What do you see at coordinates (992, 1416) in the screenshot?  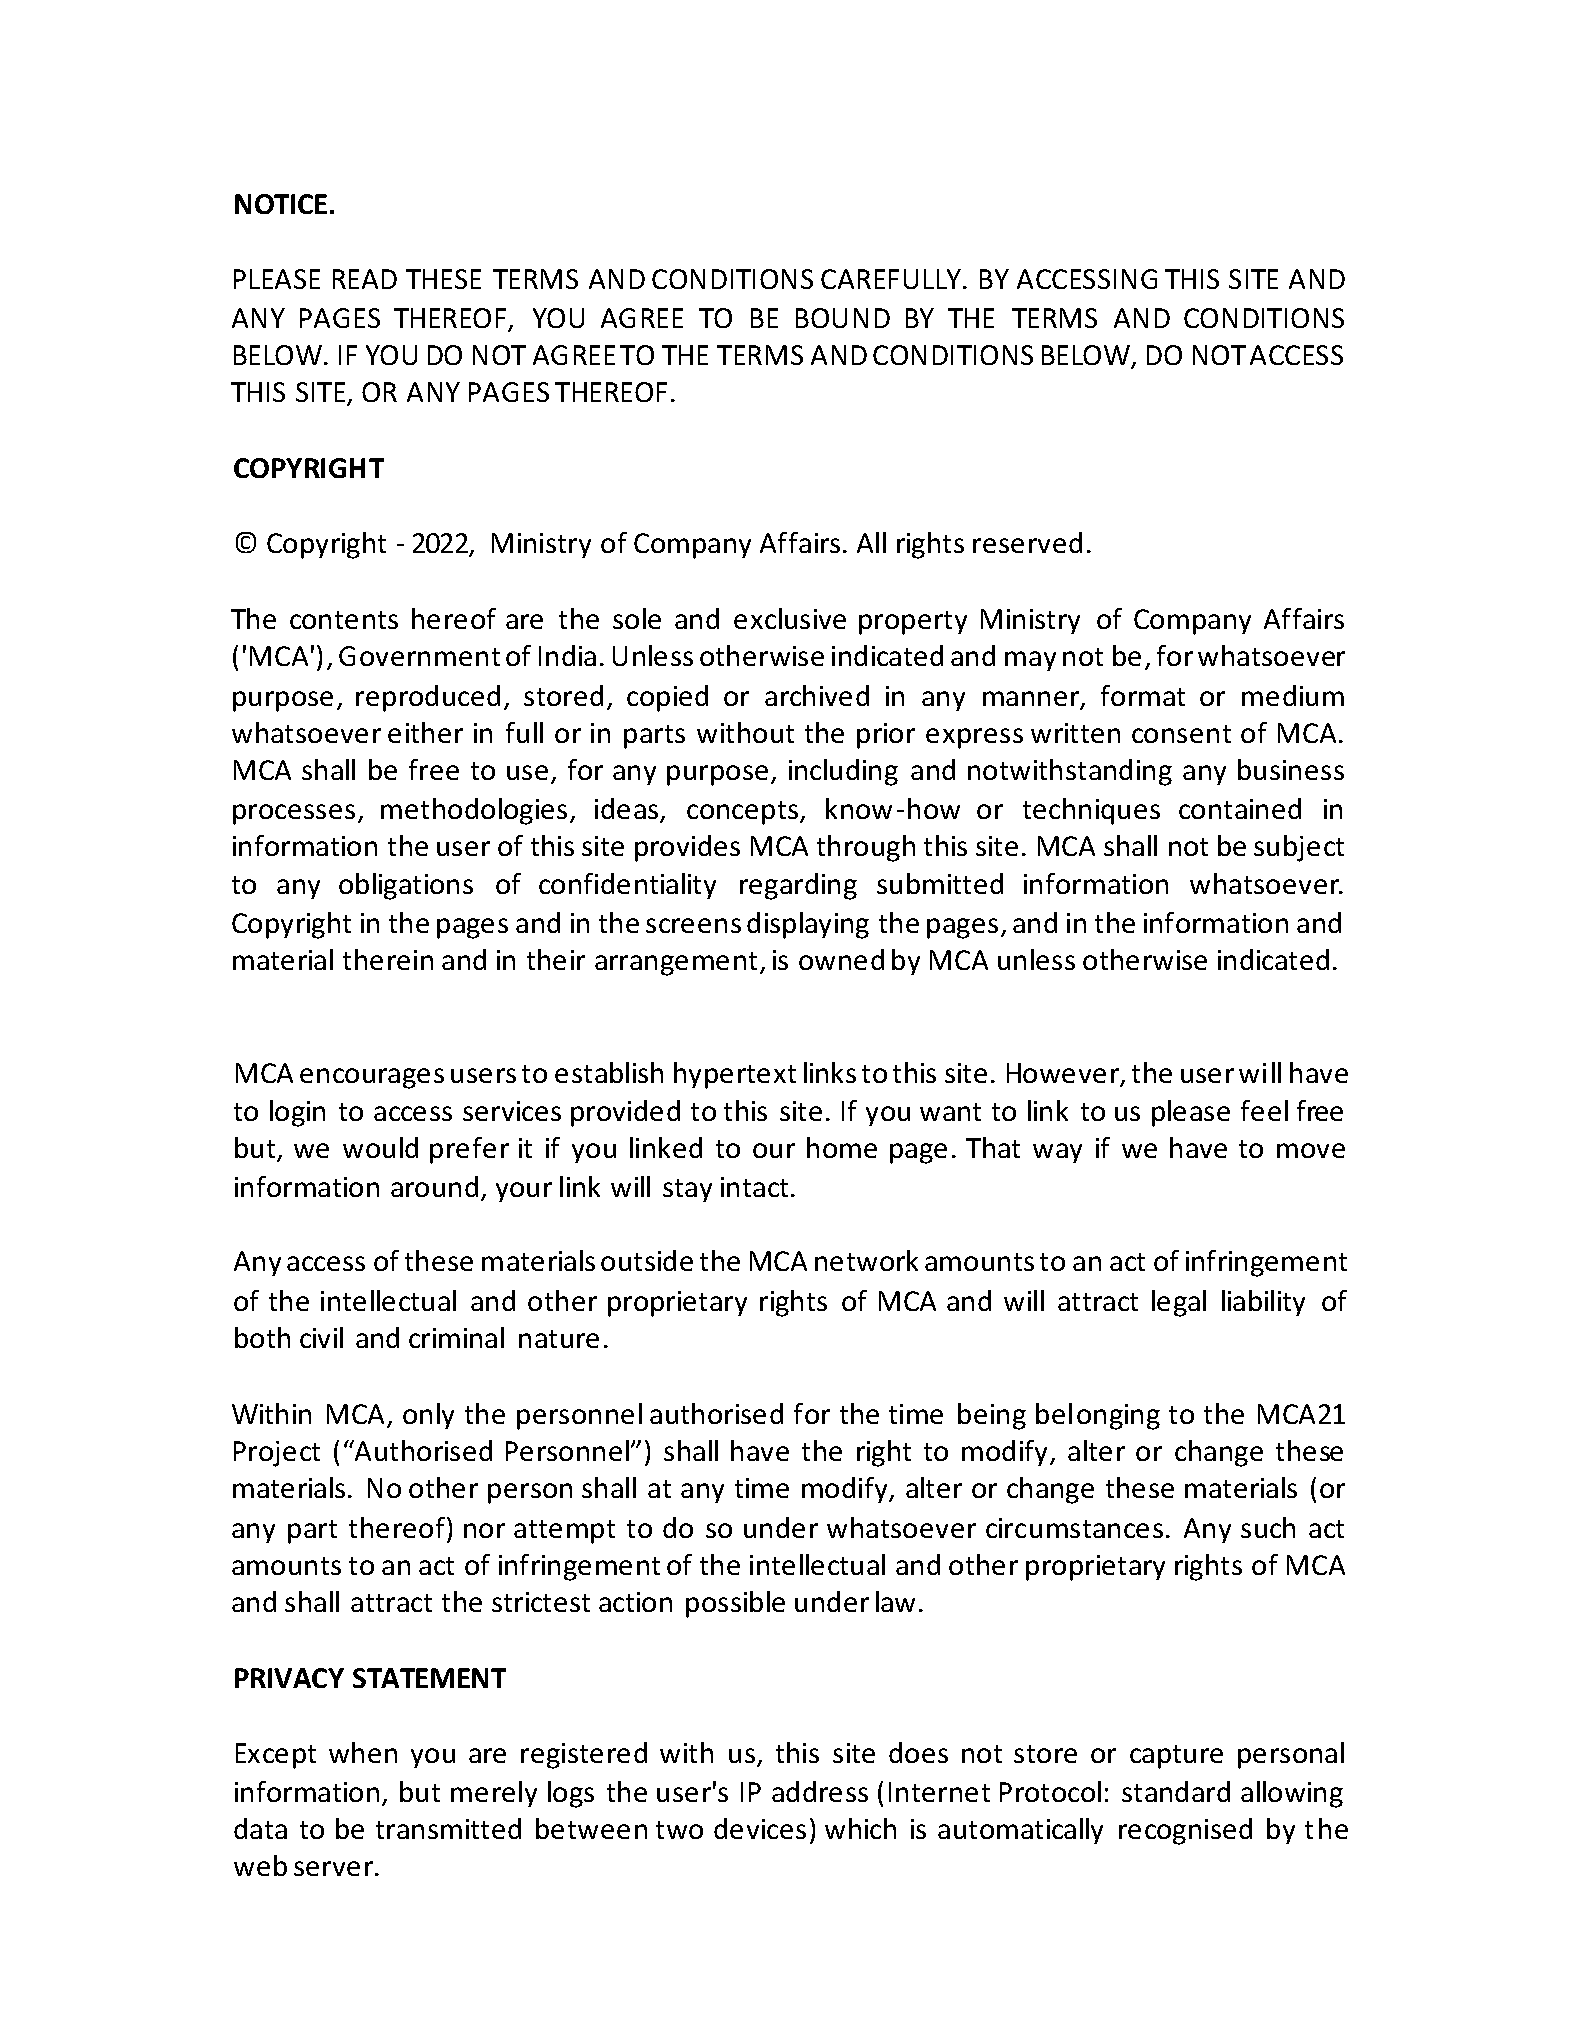 I see `being` at bounding box center [992, 1416].
